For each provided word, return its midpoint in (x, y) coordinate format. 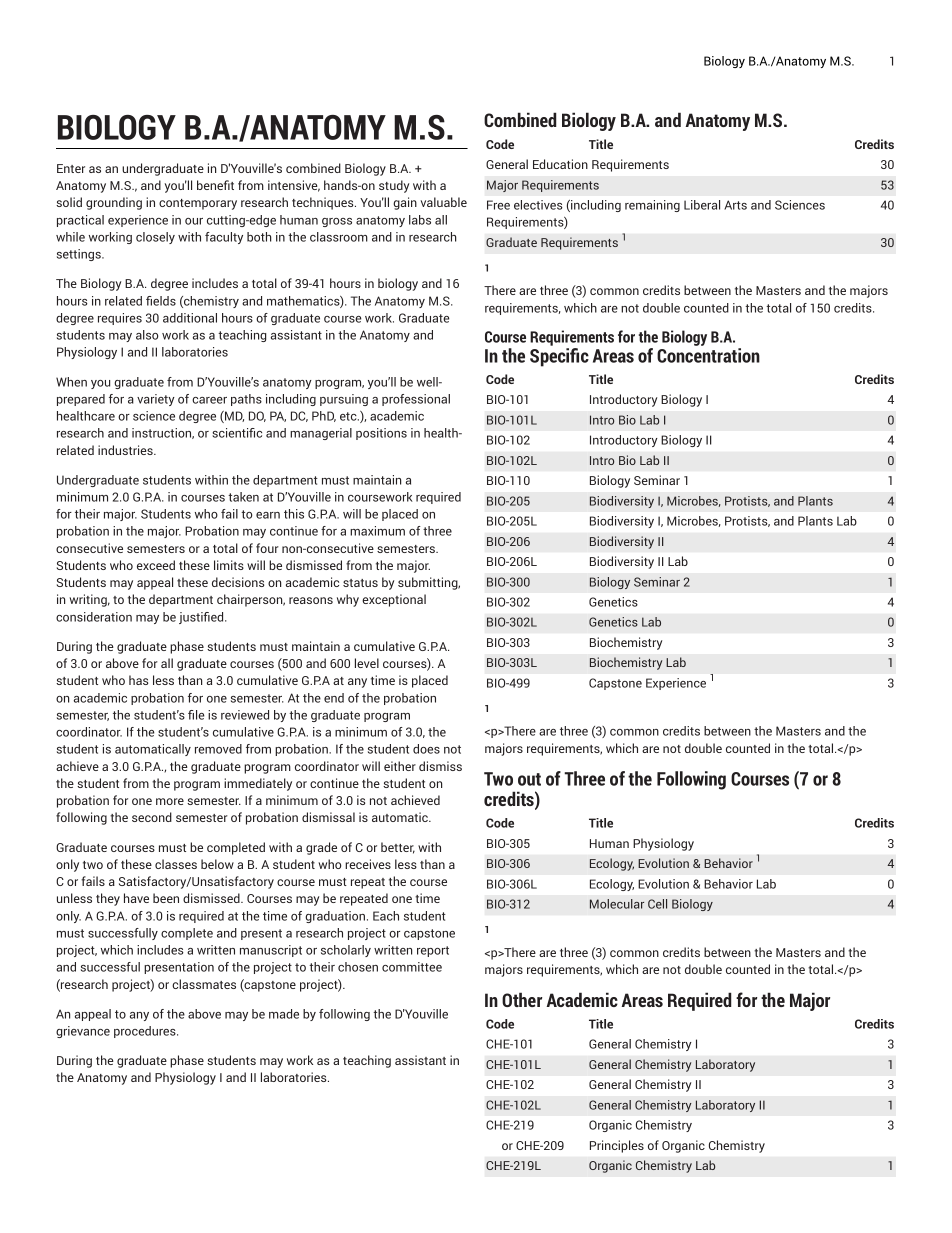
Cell (657, 904)
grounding (114, 203)
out (529, 779)
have (136, 898)
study (394, 186)
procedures (146, 1032)
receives (368, 864)
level (367, 663)
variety (156, 400)
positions (381, 434)
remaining (652, 206)
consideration (94, 617)
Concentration (708, 355)
